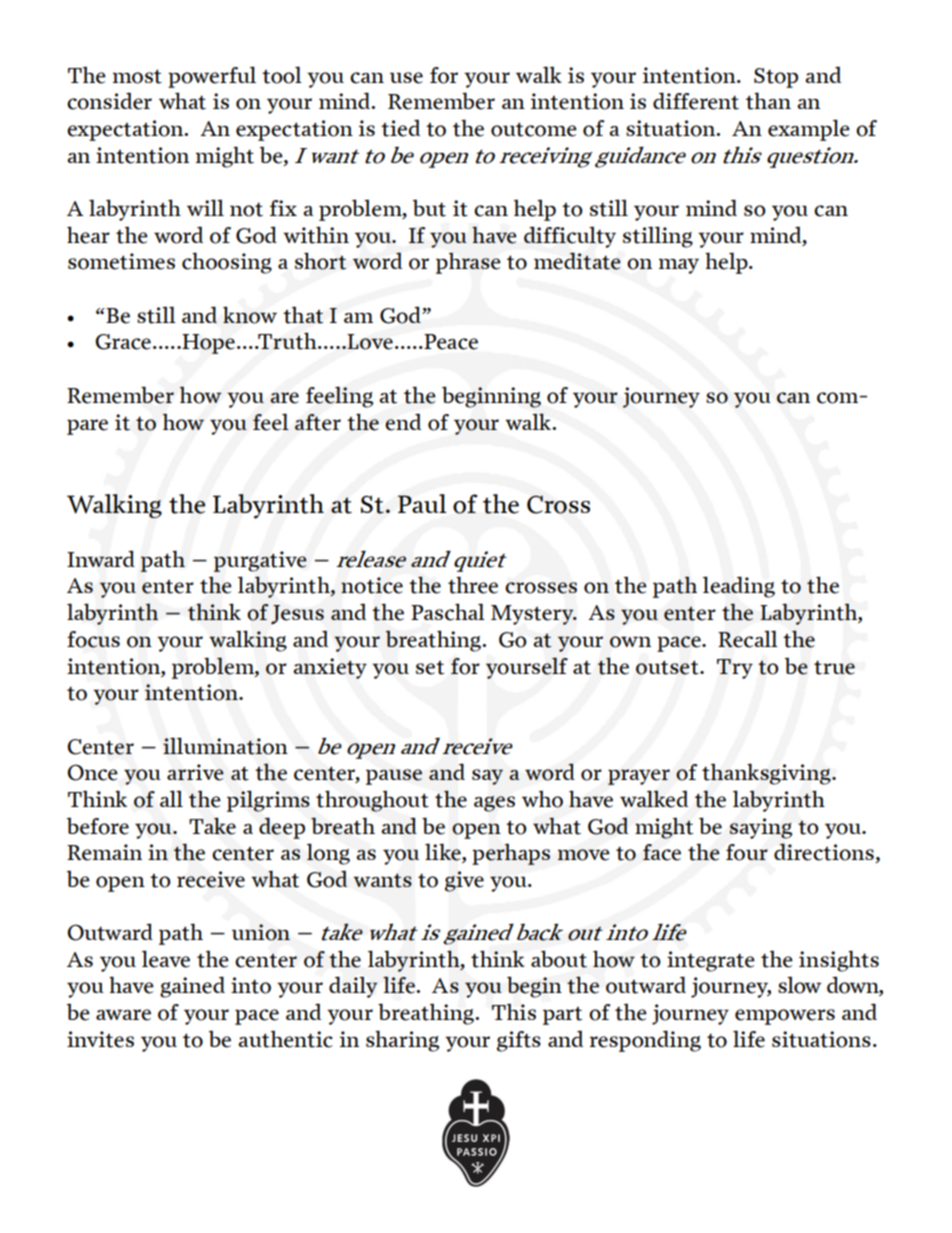 This document has width=952, height=1233. What do you see at coordinates (739, 587) in the document?
I see `leading` at bounding box center [739, 587].
